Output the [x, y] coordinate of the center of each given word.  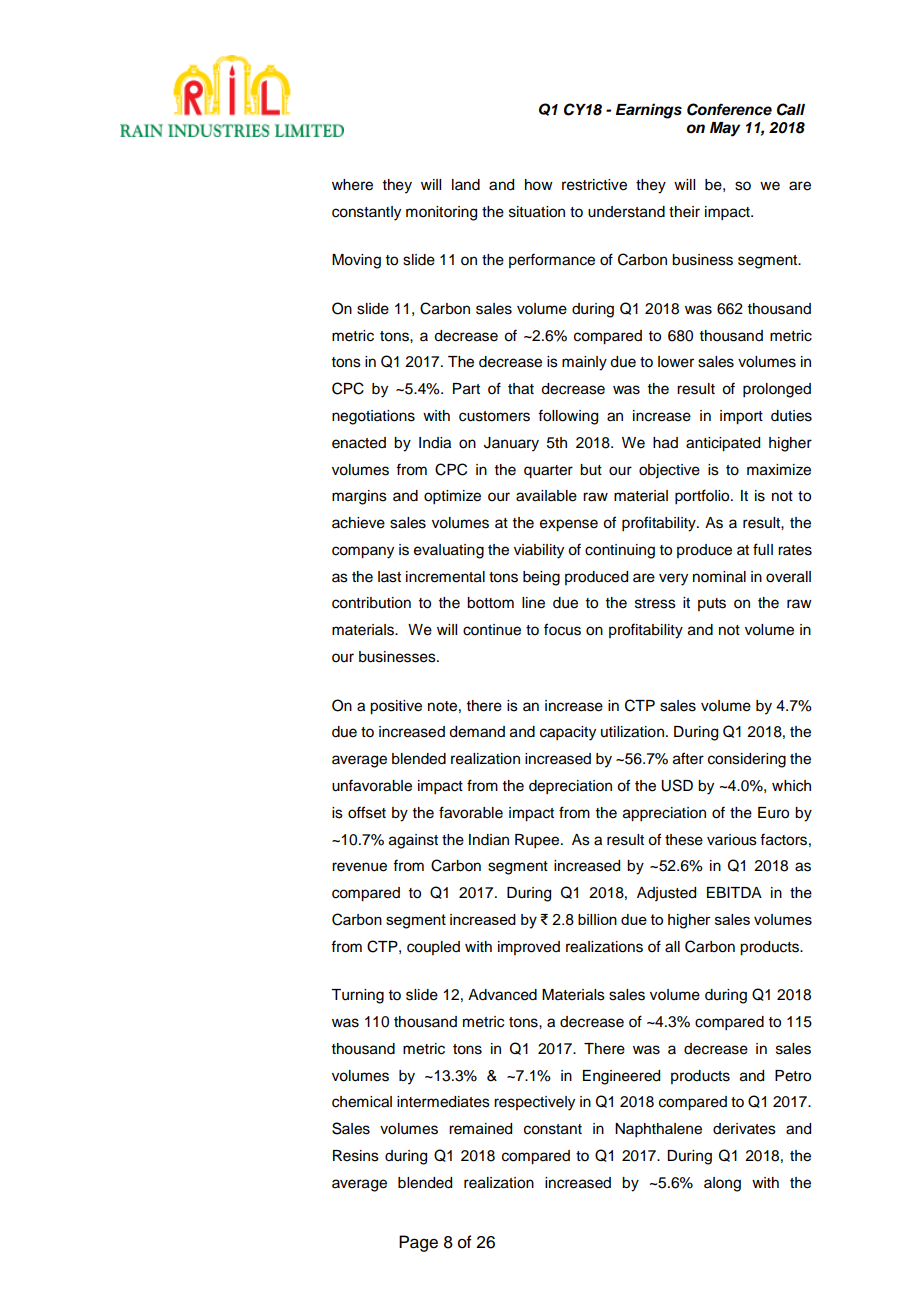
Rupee [538, 841]
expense [569, 525]
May [725, 129]
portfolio [703, 497]
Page [418, 1243]
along [722, 1184]
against [413, 841]
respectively [534, 1103]
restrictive [594, 185]
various [732, 840]
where [352, 185]
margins [359, 497]
